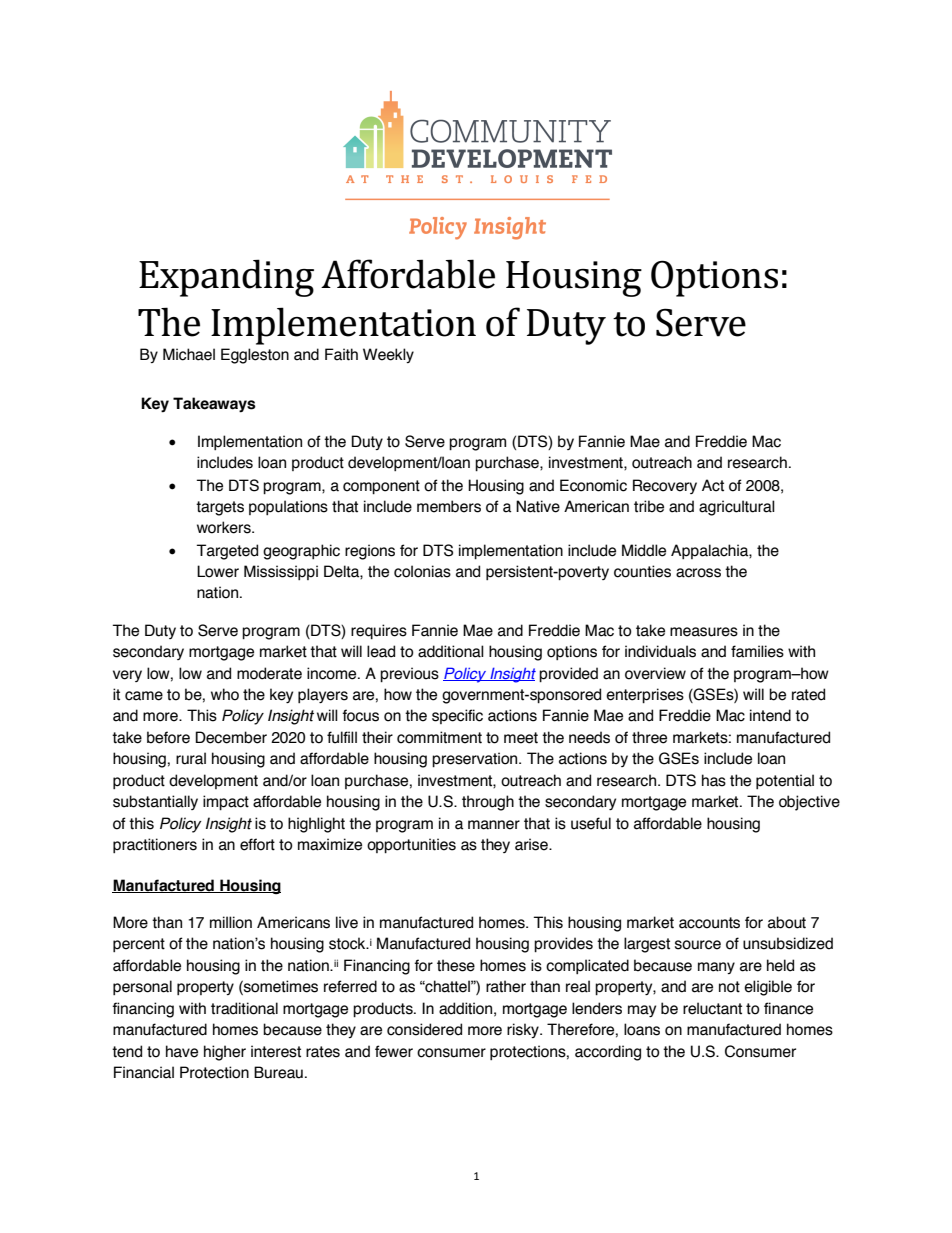 The height and width of the image is (1233, 952). What do you see at coordinates (220, 508) in the image?
I see `targets` at bounding box center [220, 508].
